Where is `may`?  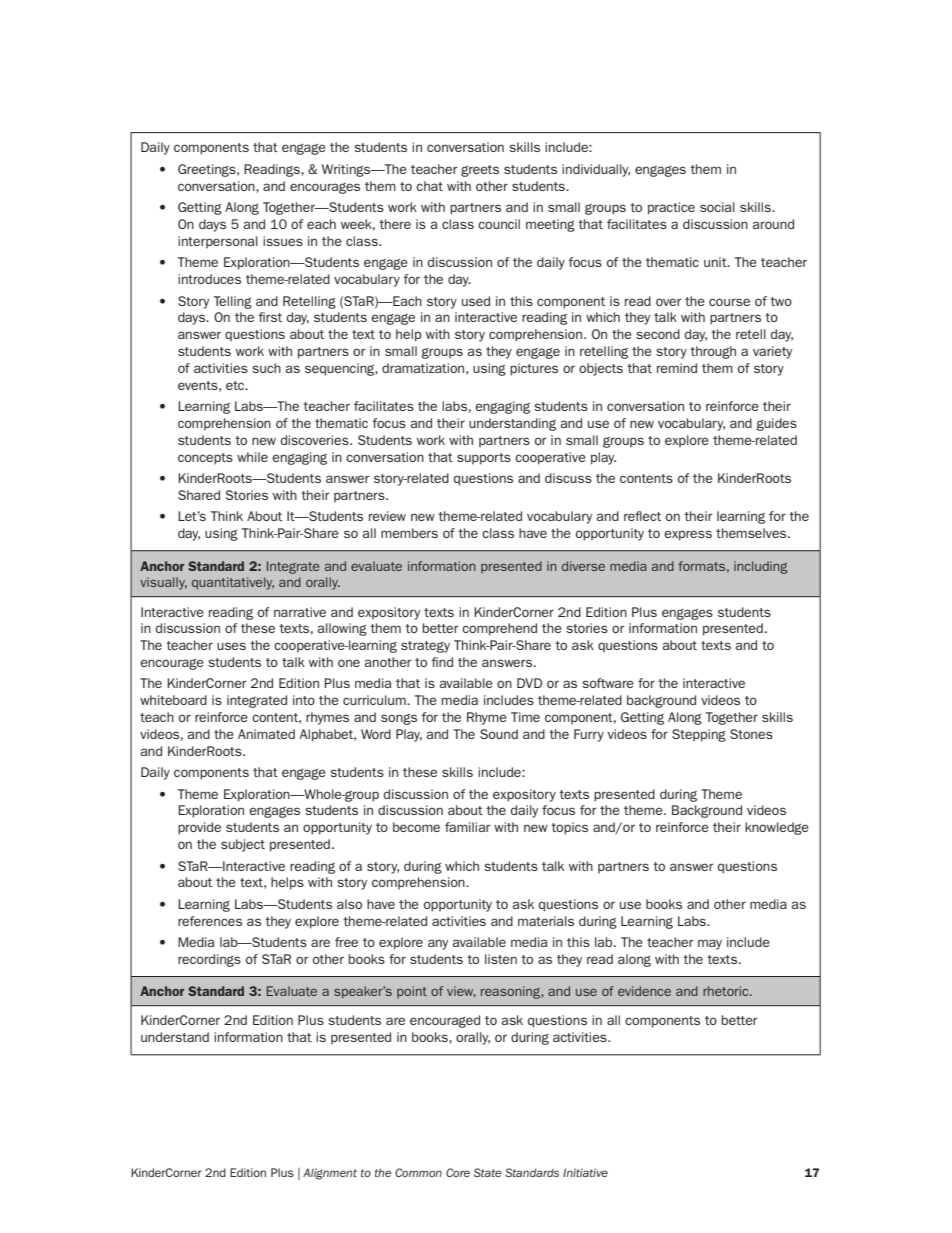 may is located at coordinates (710, 944).
